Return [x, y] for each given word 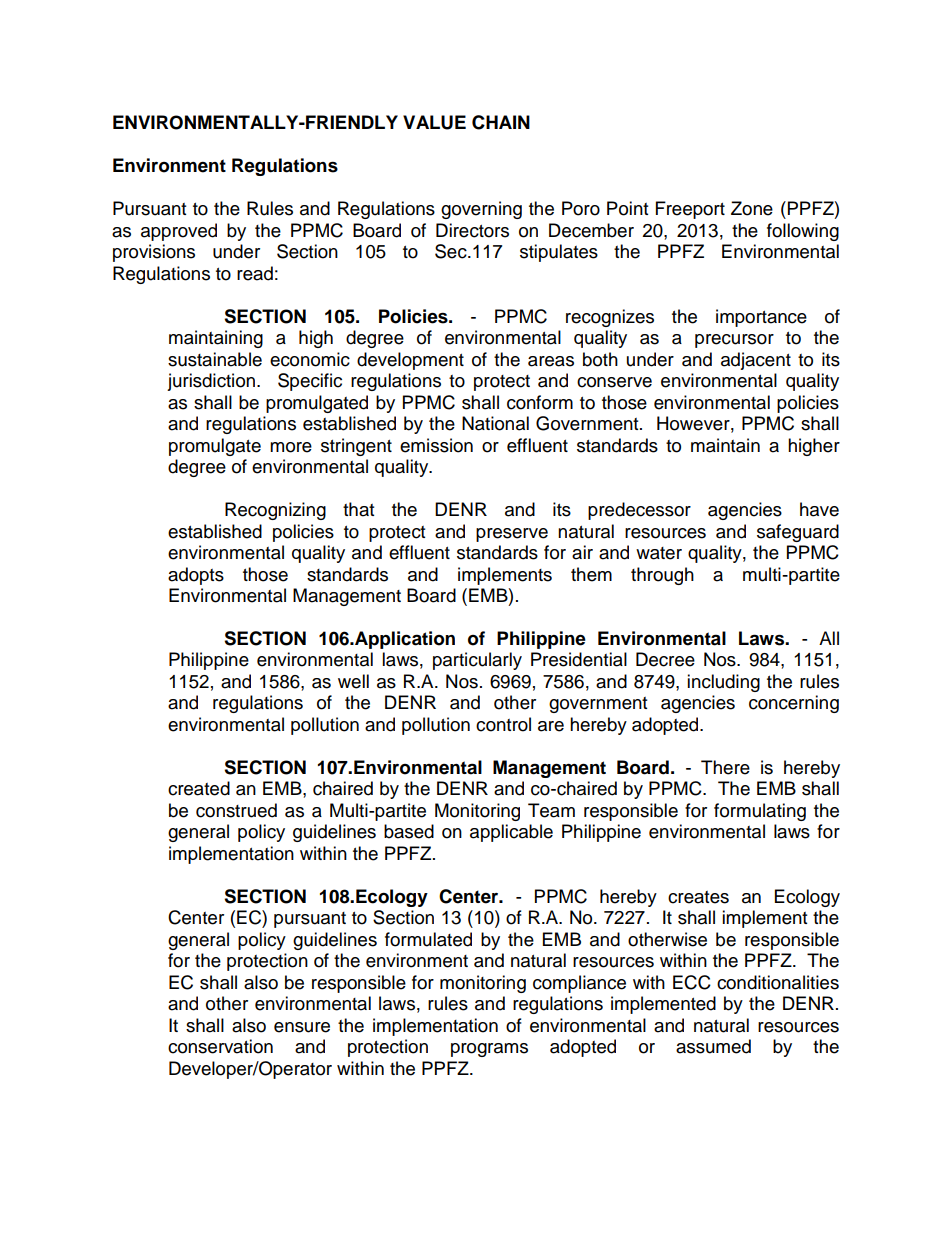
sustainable [215, 359]
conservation [220, 1046]
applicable [511, 833]
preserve [512, 535]
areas [551, 361]
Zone [752, 208]
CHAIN [501, 122]
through [662, 576]
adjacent [756, 361]
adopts [196, 576]
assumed [713, 1046]
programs [489, 1050]
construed [236, 810]
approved [179, 232]
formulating [760, 812]
